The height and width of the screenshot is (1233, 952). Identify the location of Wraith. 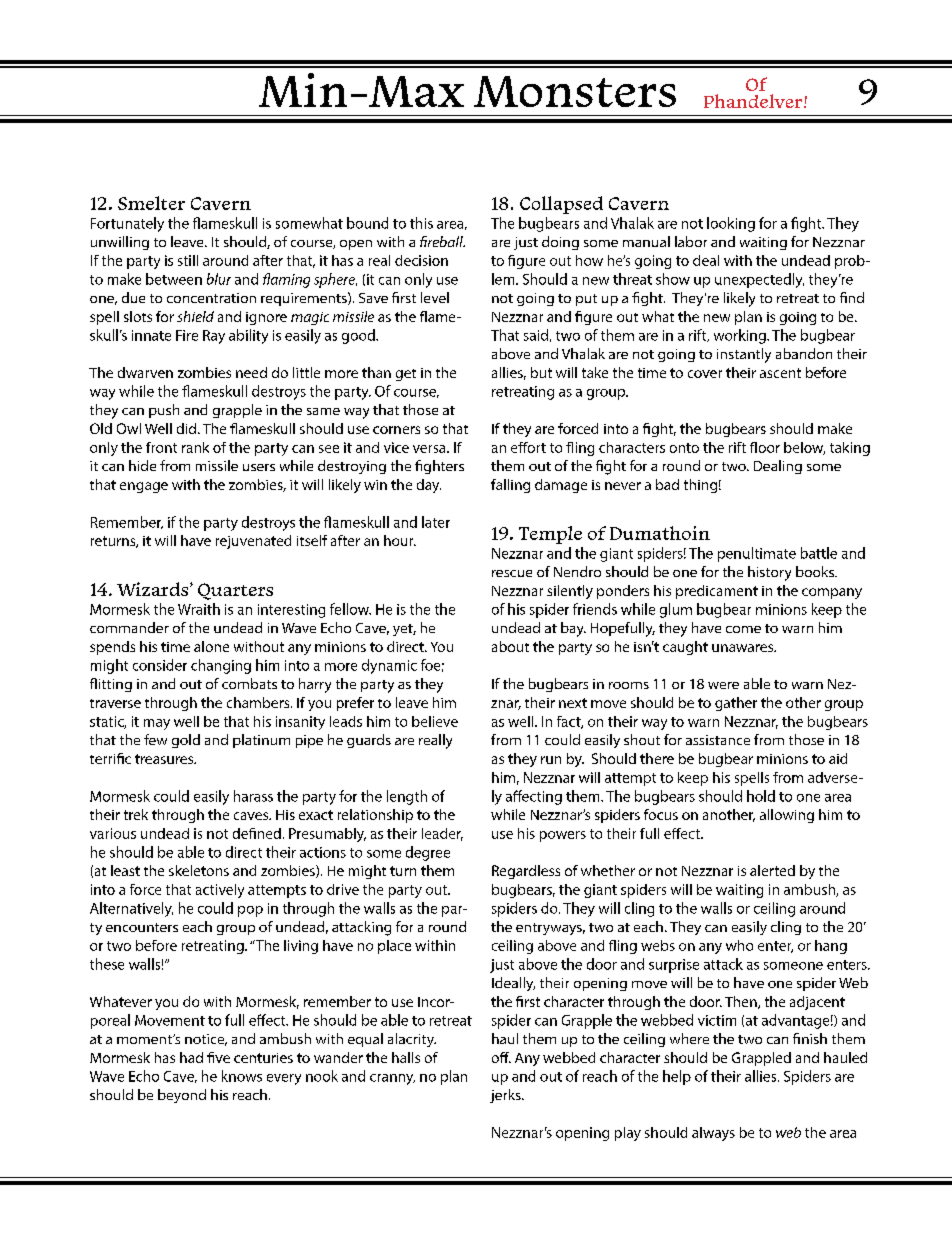
(199, 609).
